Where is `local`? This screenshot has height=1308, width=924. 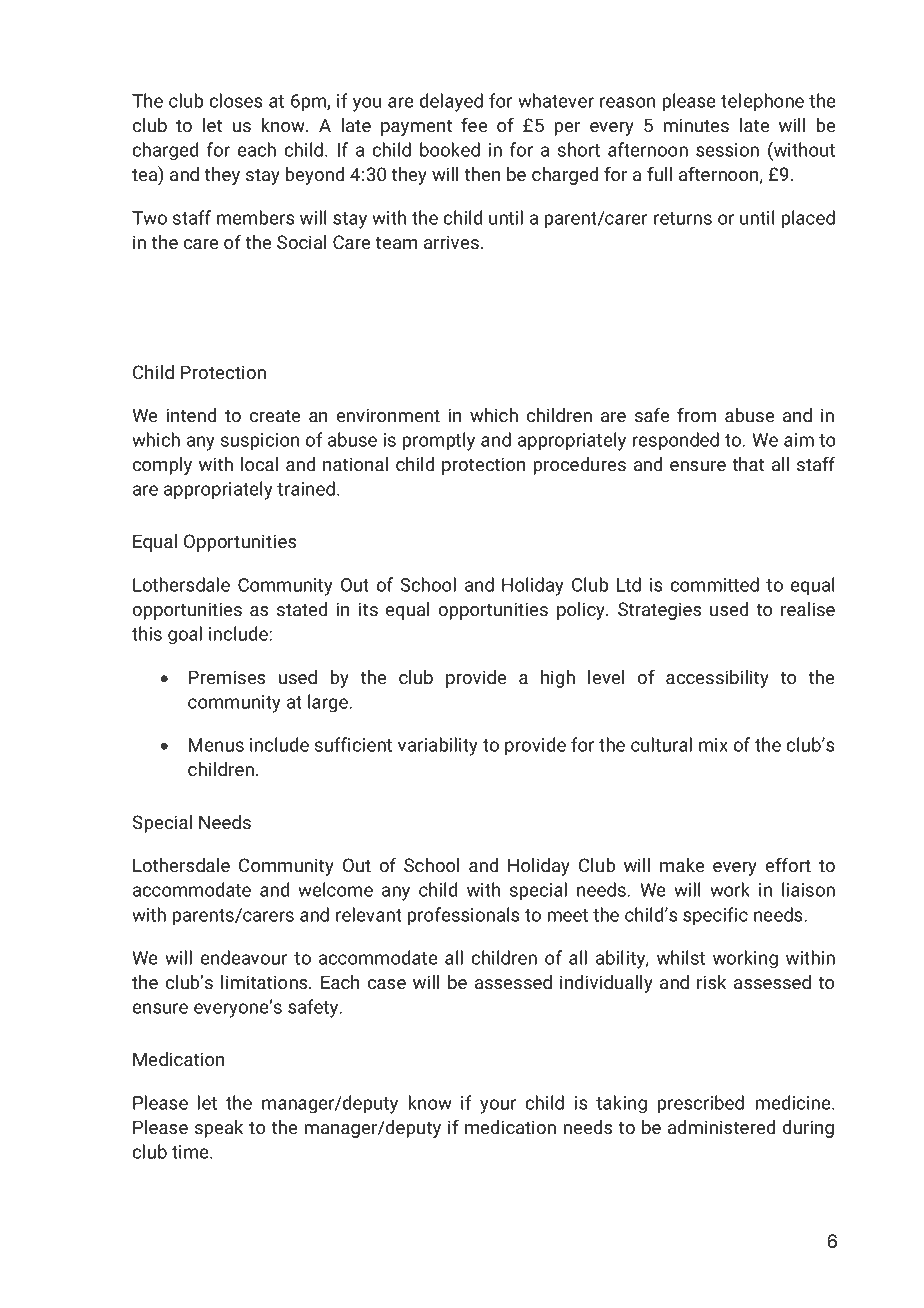
local is located at coordinates (259, 464).
